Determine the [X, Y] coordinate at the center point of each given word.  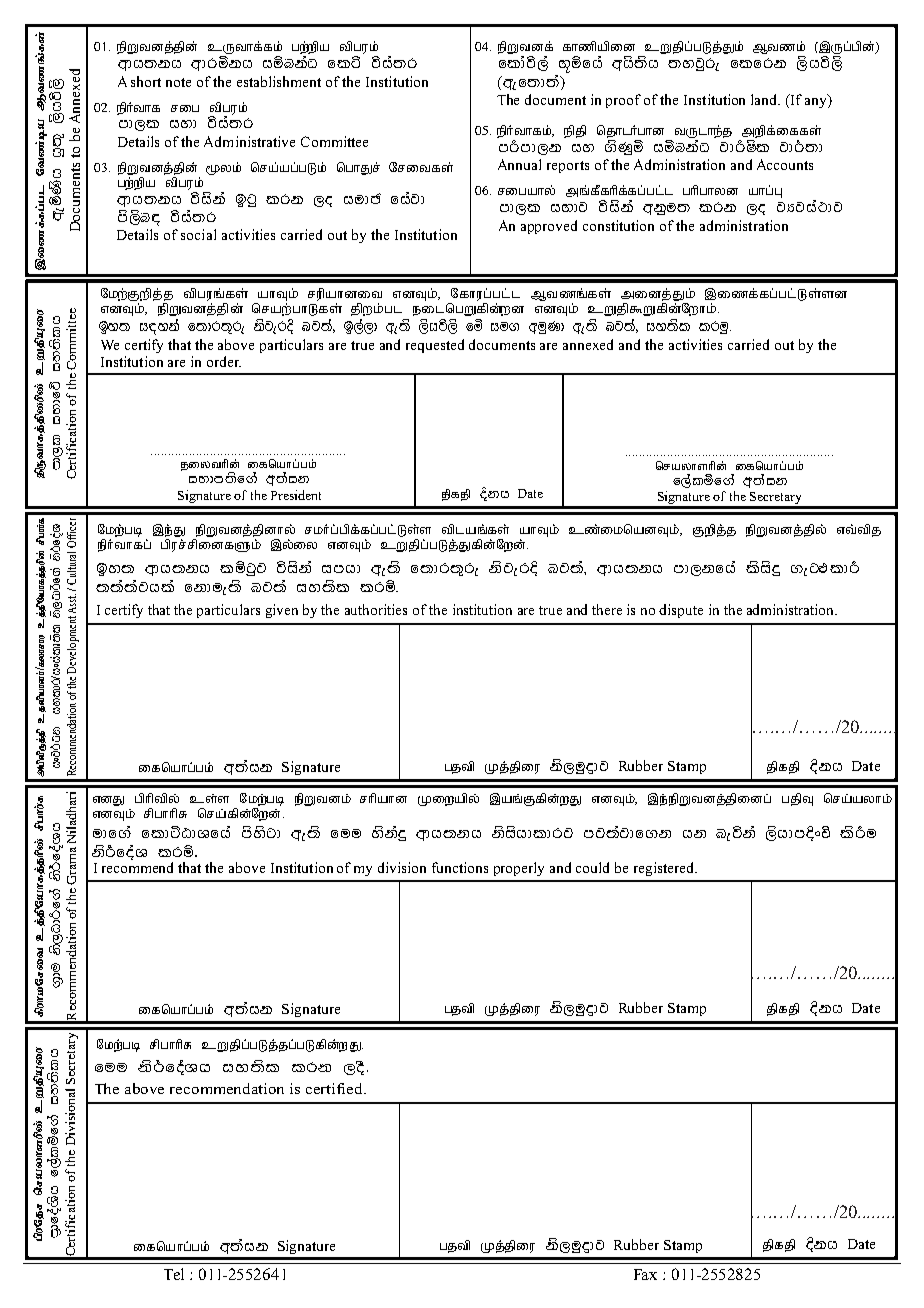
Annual [519, 164]
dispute [681, 611]
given [282, 611]
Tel [174, 1274]
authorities [376, 609]
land [765, 99]
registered [665, 869]
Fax [645, 1274]
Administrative [249, 141]
